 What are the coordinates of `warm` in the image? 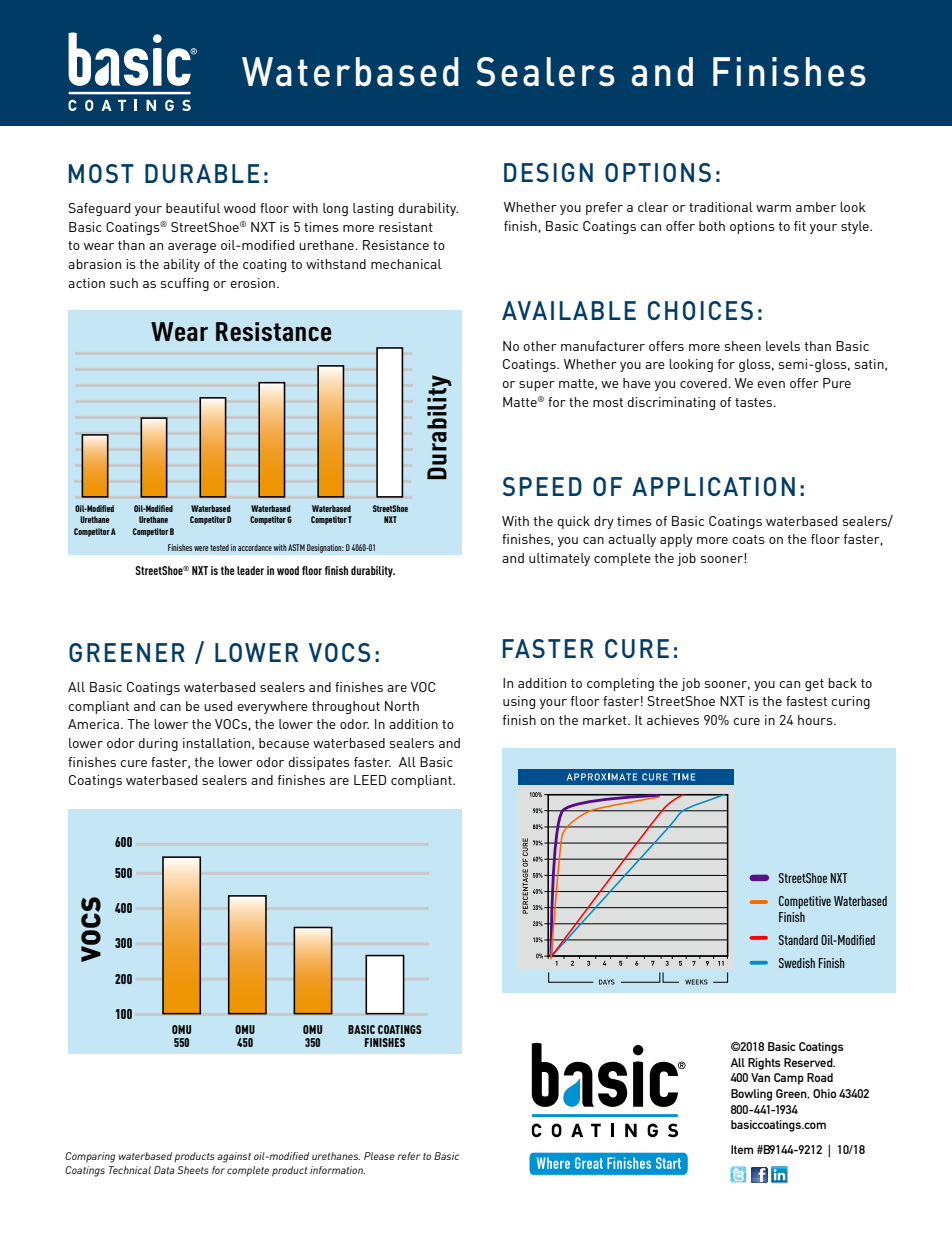 It's located at (773, 208).
